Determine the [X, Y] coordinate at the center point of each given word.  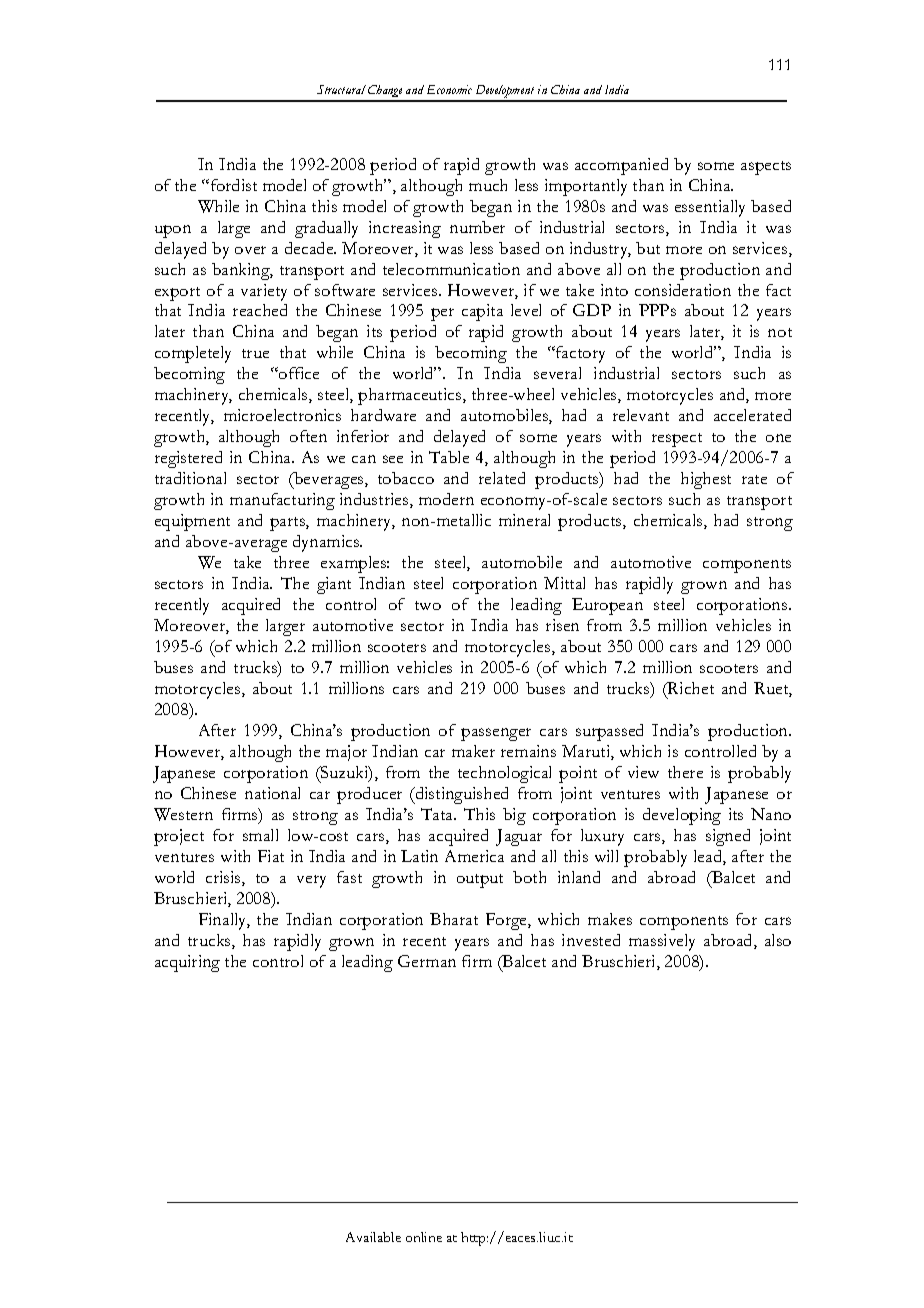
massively [662, 942]
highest [706, 480]
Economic [449, 89]
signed [728, 837]
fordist [232, 185]
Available [373, 1237]
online [424, 1237]
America [474, 856]
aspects [766, 168]
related [502, 478]
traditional [190, 478]
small [260, 835]
